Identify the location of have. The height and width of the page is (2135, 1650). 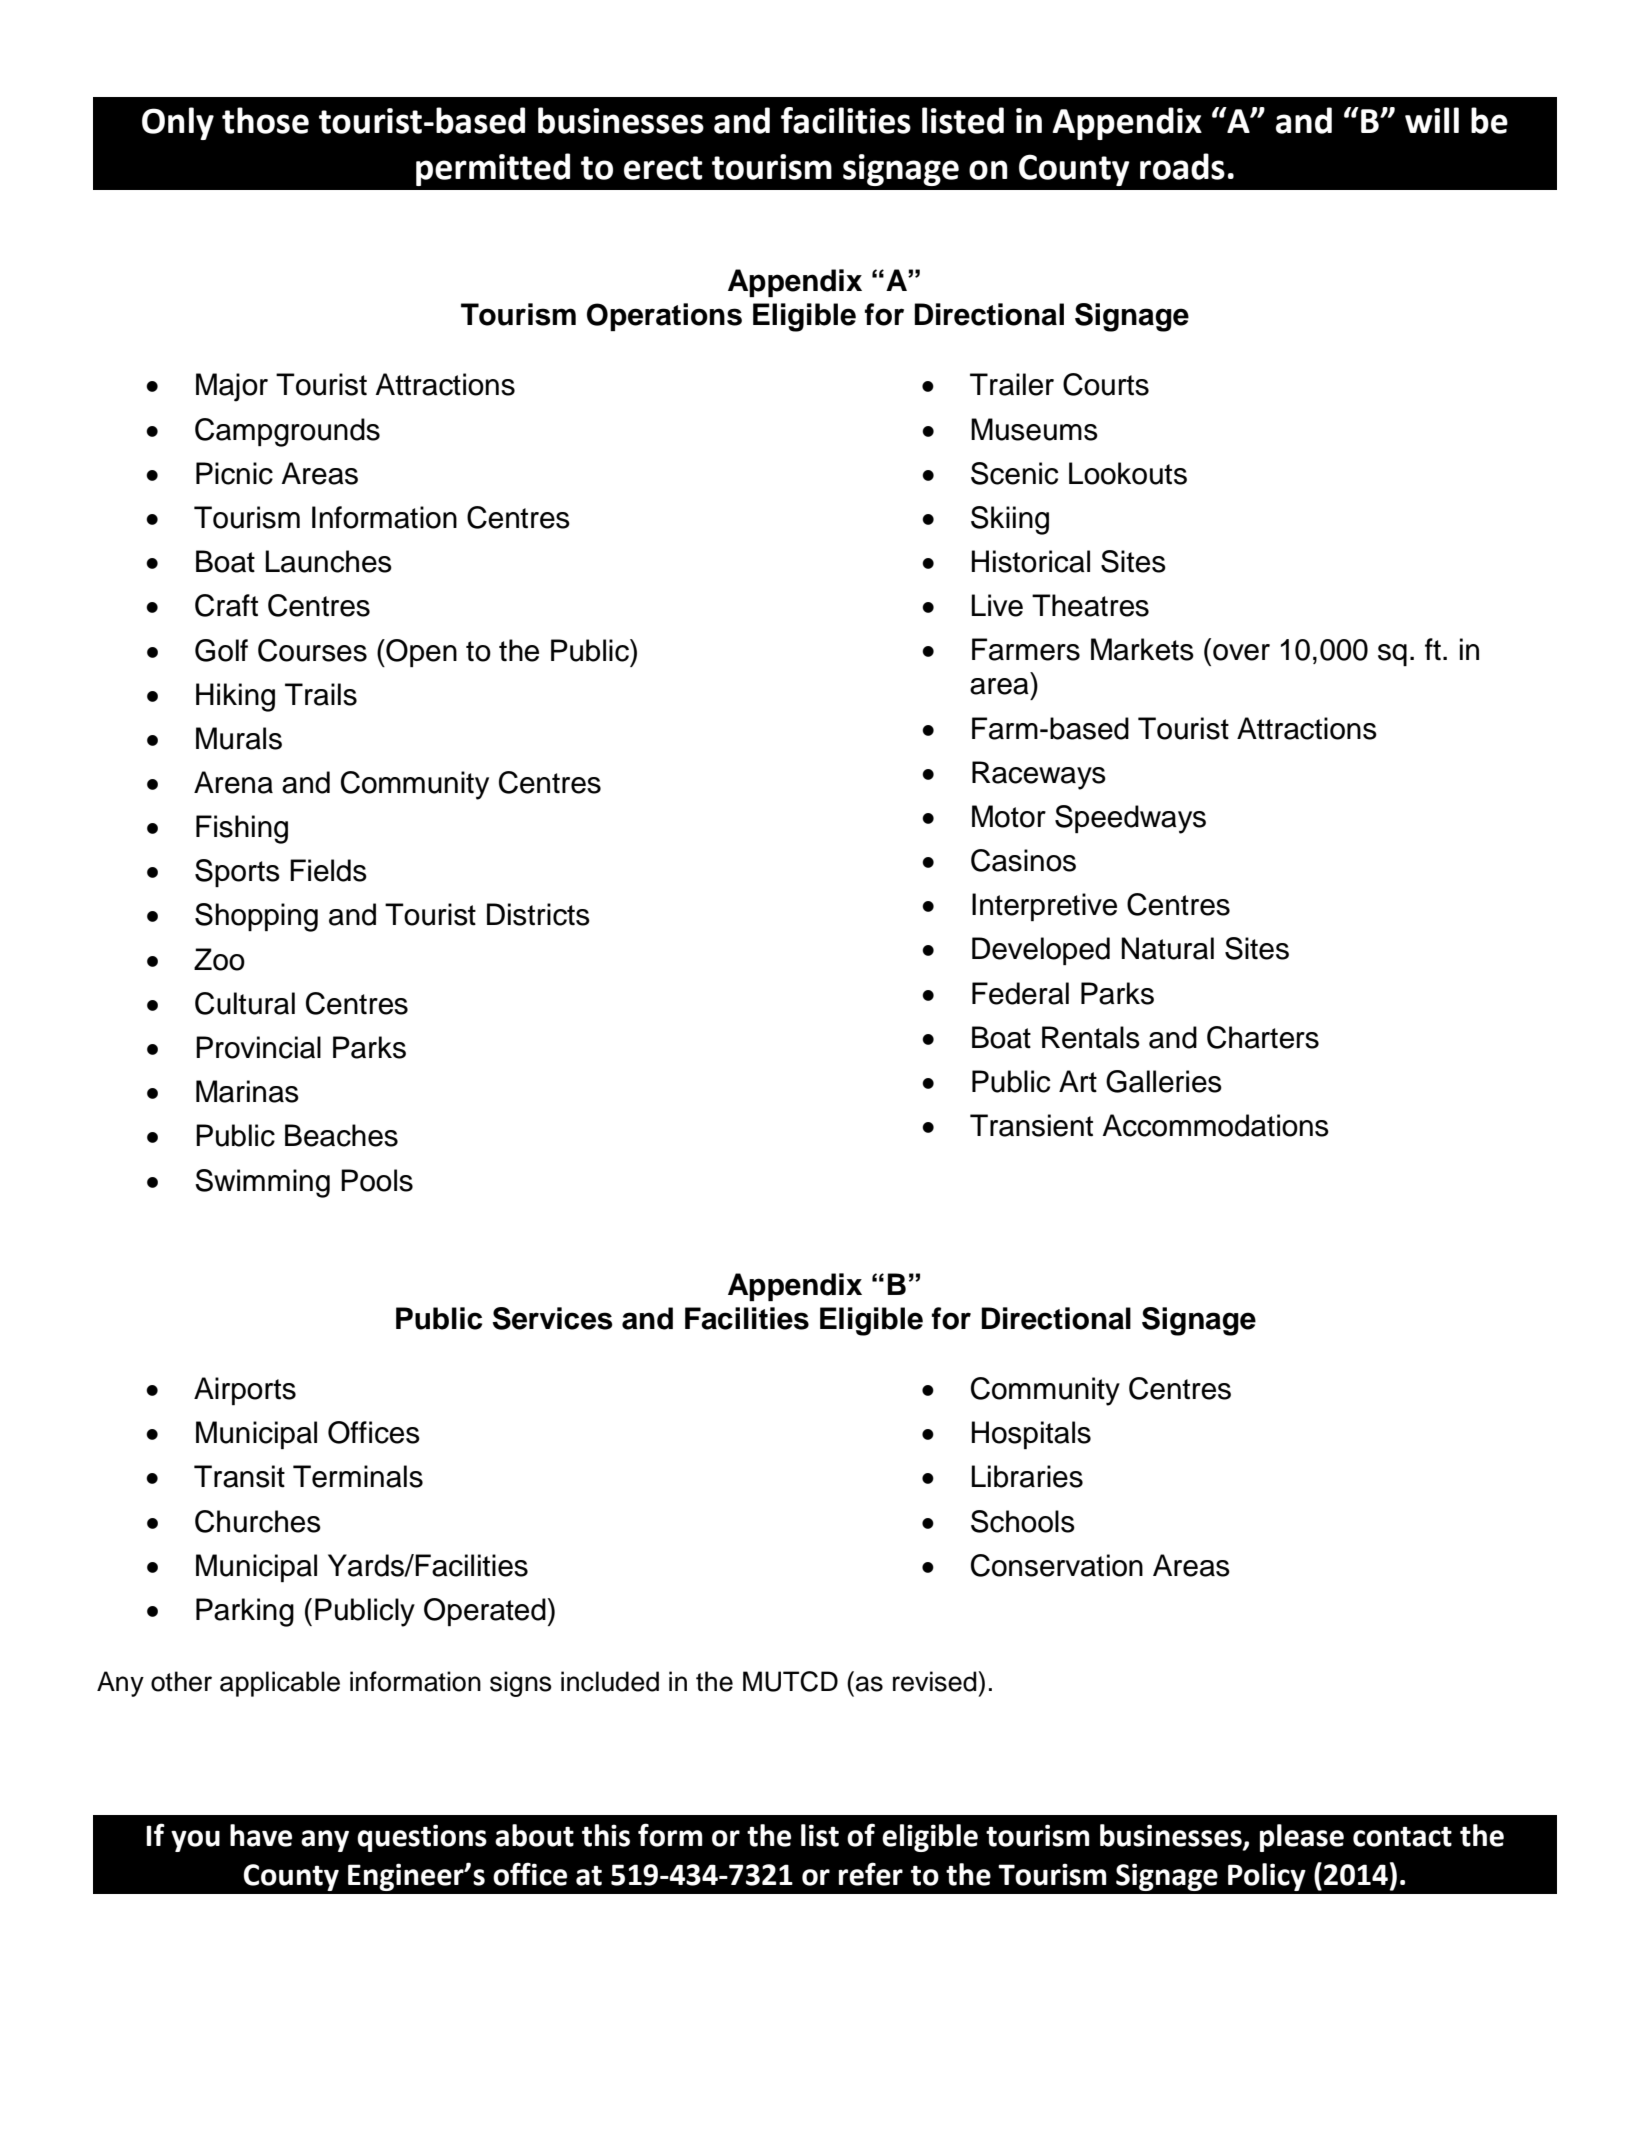
(261, 1835).
